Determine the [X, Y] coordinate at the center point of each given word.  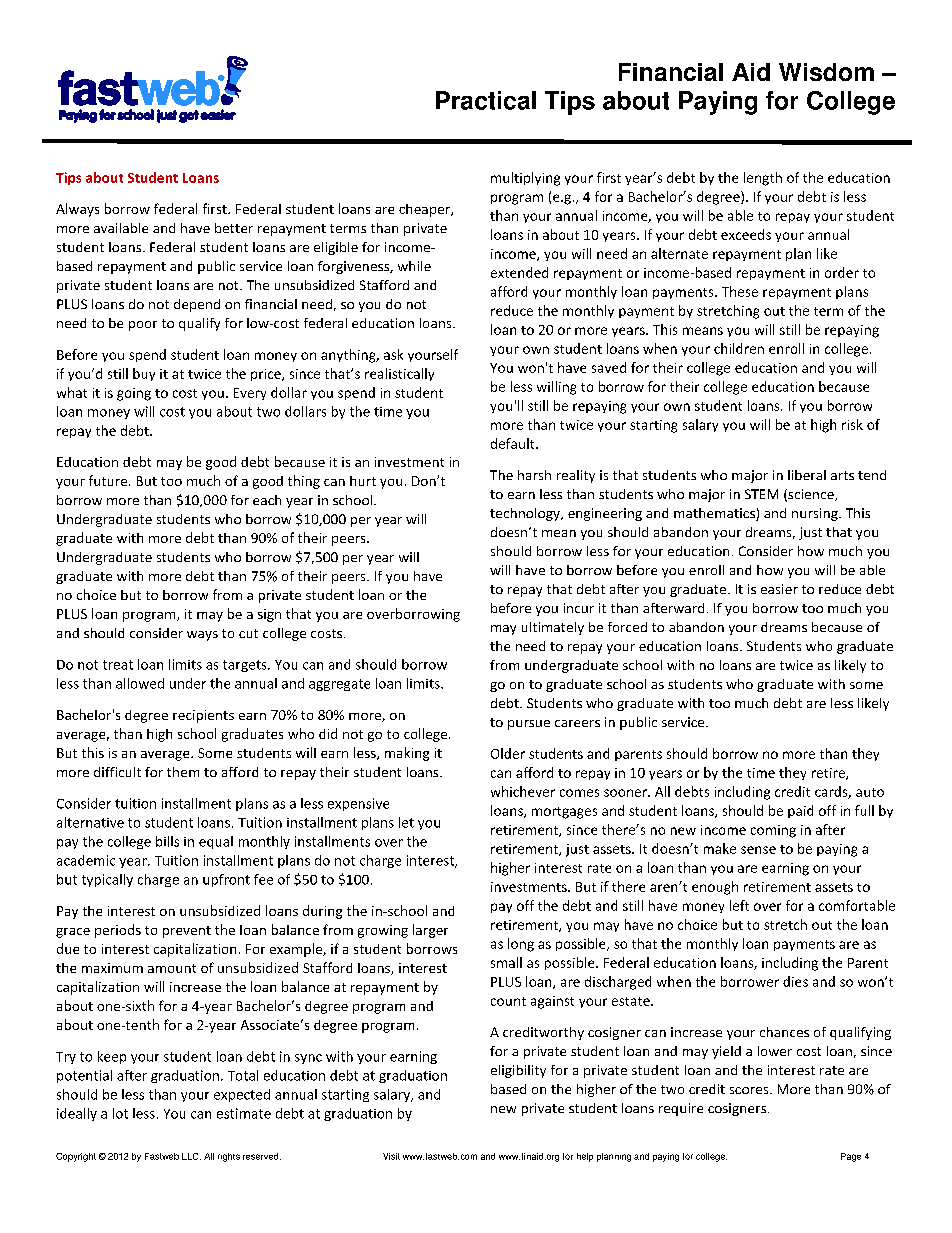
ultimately [553, 628]
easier [779, 589]
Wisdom [826, 72]
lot [120, 1113]
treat [118, 665]
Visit [391, 1156]
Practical [486, 100]
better [234, 228]
